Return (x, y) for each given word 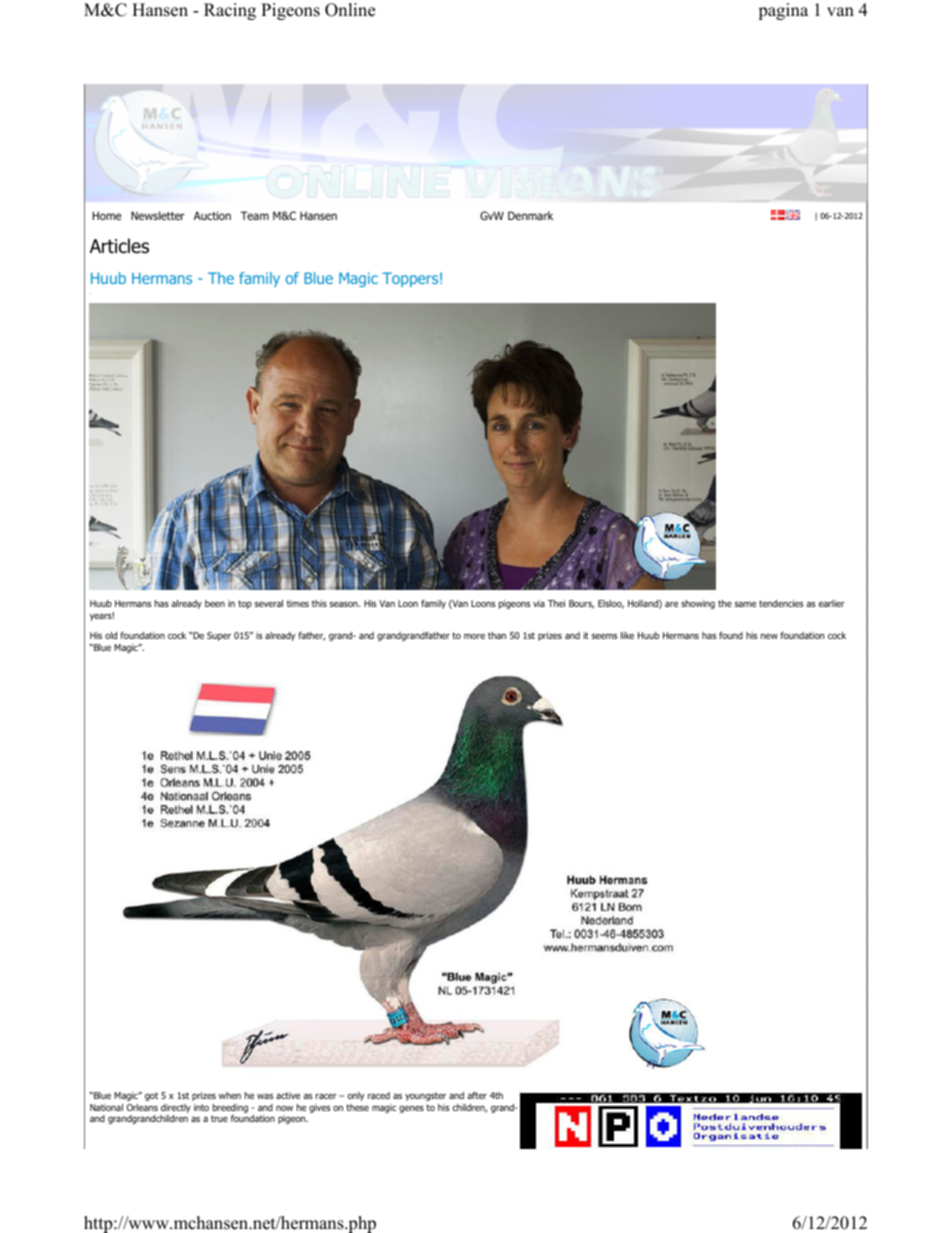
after (477, 1095)
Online (350, 10)
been (215, 603)
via (539, 603)
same (745, 604)
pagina (783, 11)
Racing (230, 11)
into (201, 1107)
